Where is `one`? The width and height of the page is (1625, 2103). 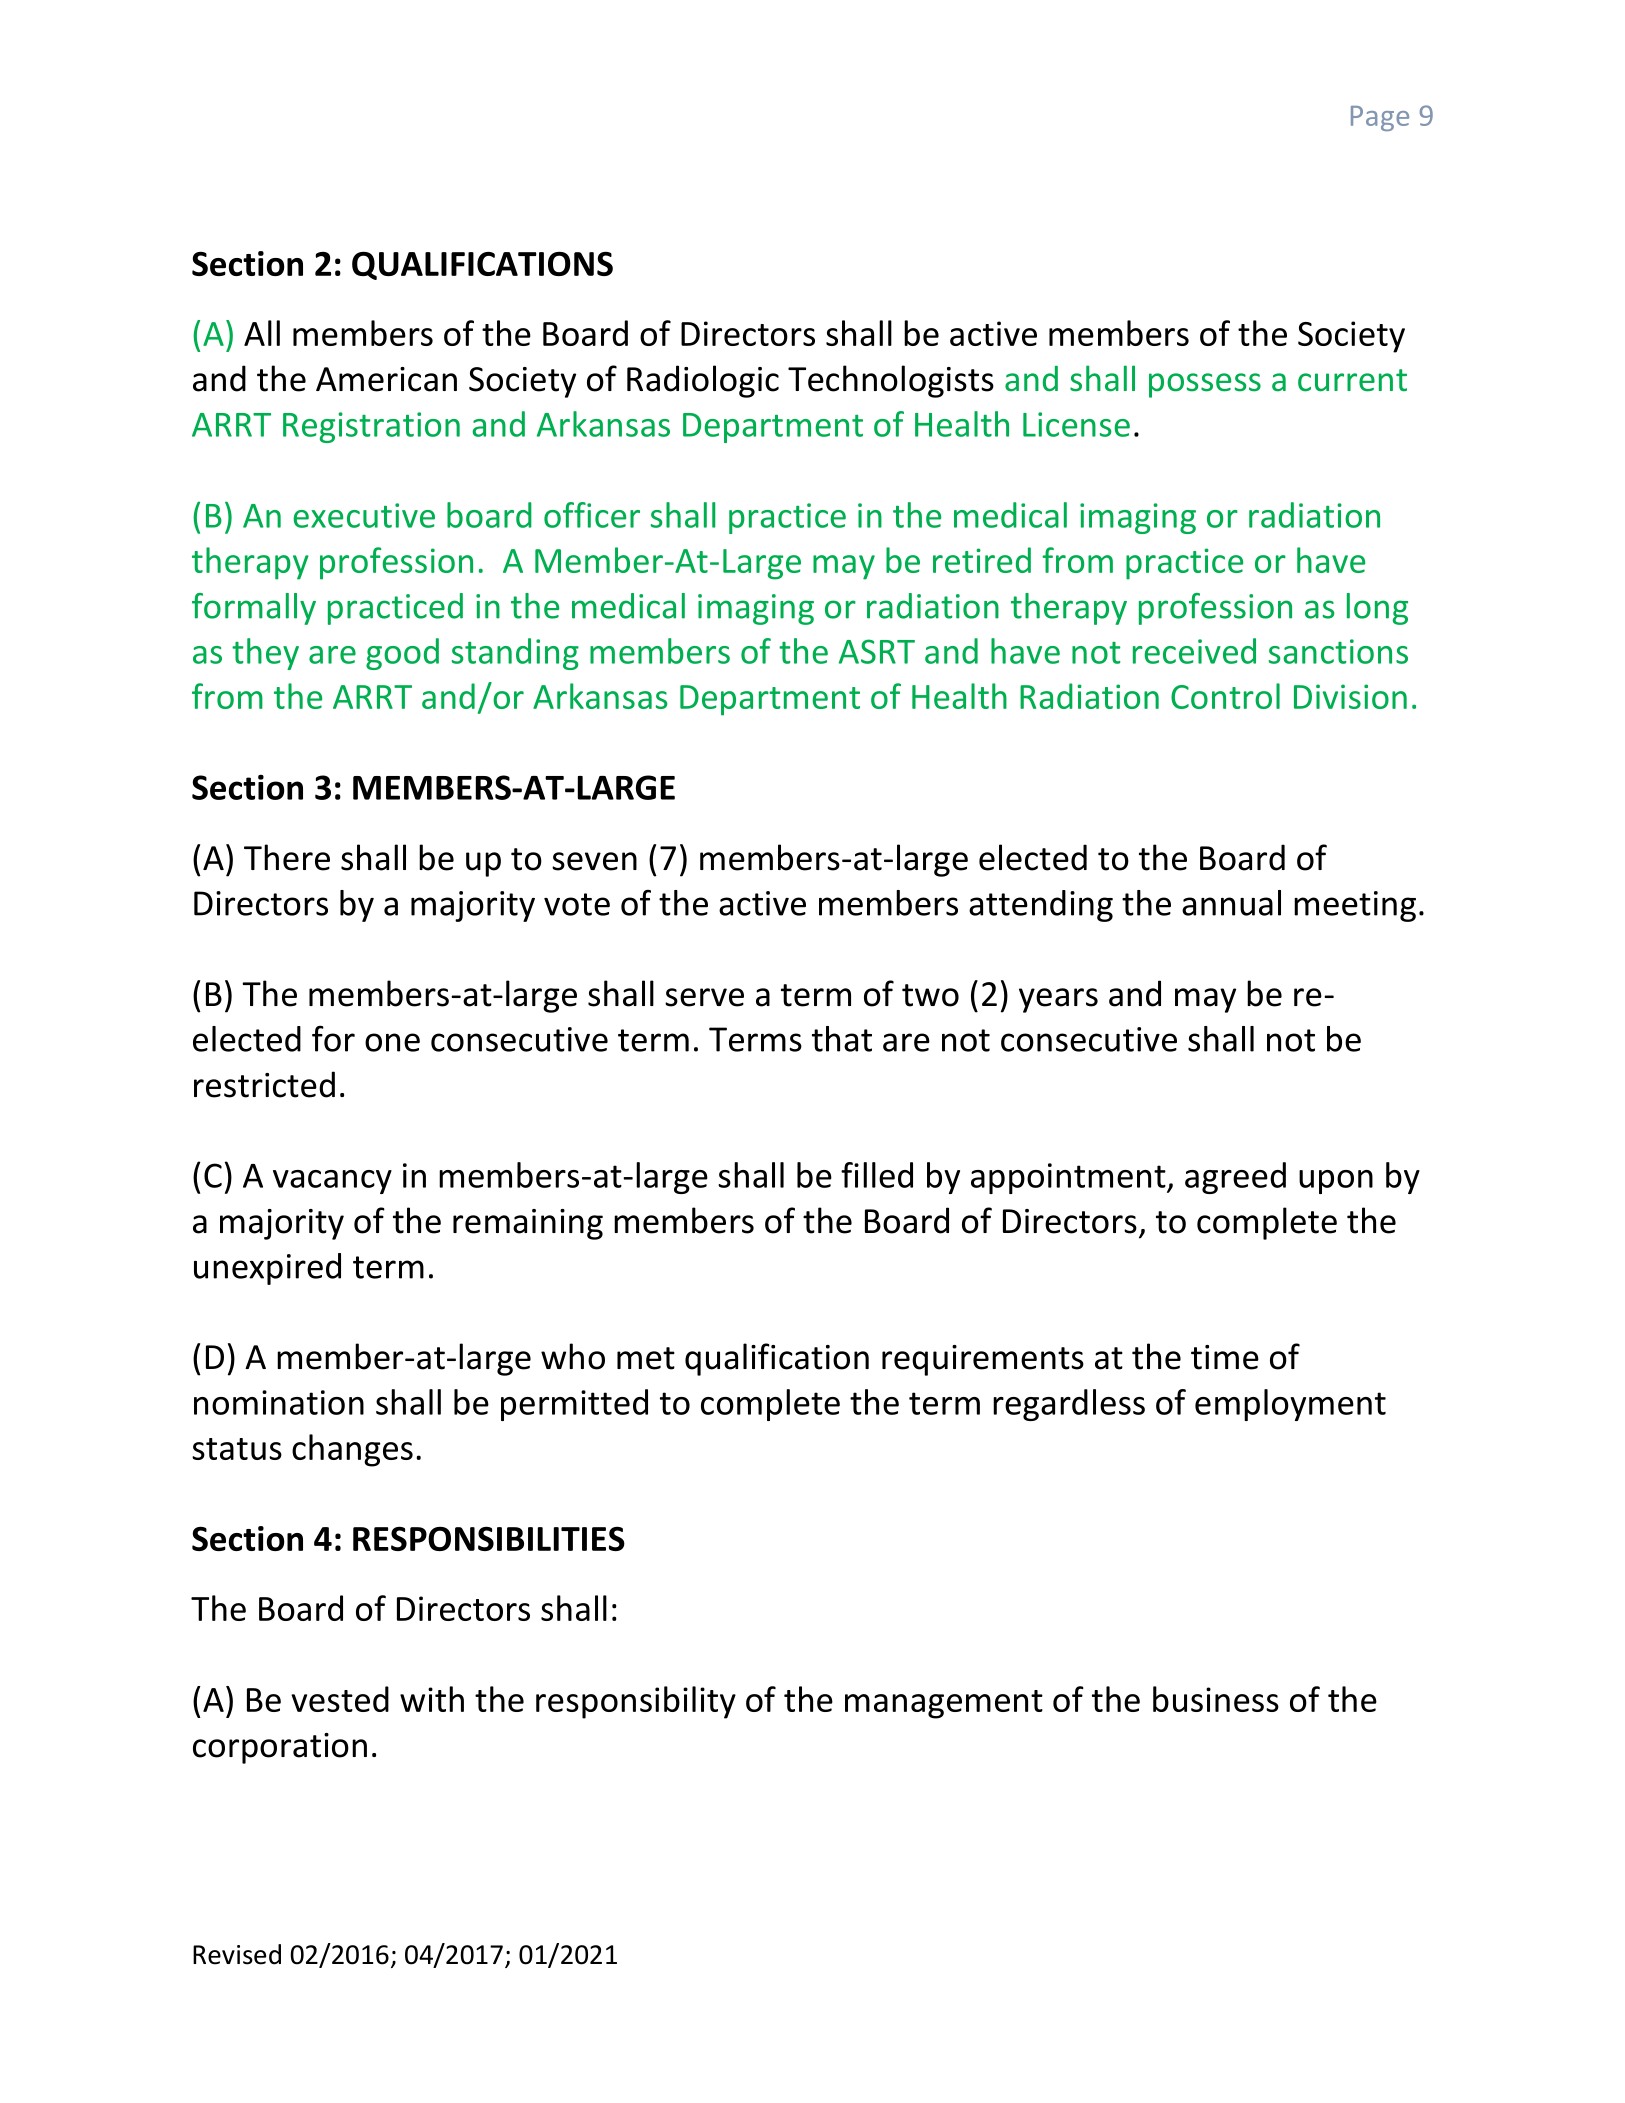
one is located at coordinates (392, 1042).
